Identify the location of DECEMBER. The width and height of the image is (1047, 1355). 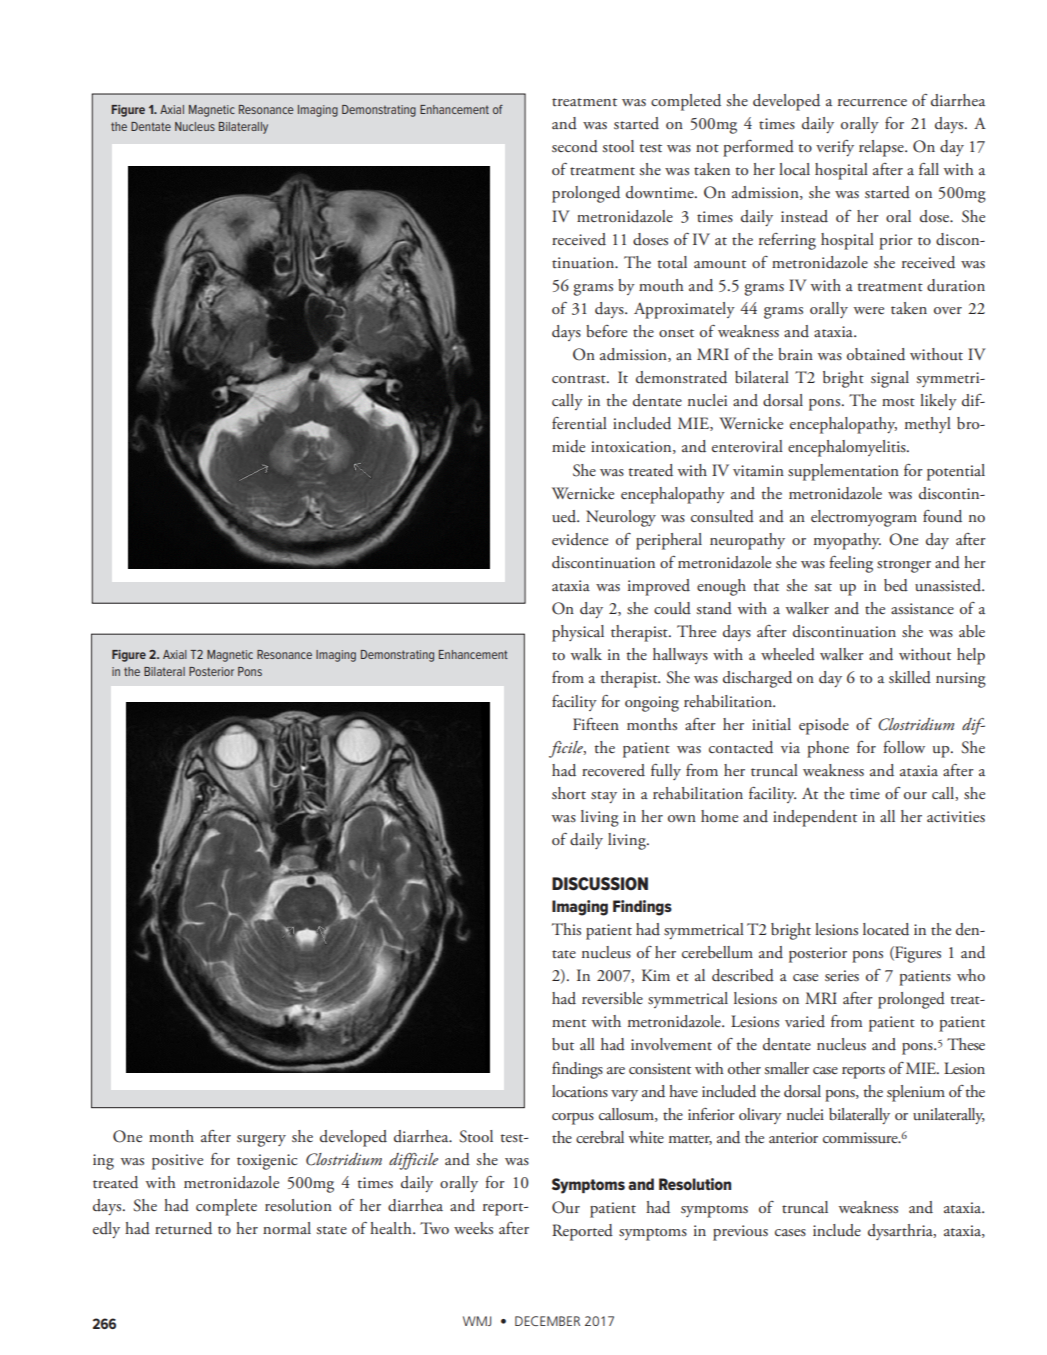
(547, 1321).
